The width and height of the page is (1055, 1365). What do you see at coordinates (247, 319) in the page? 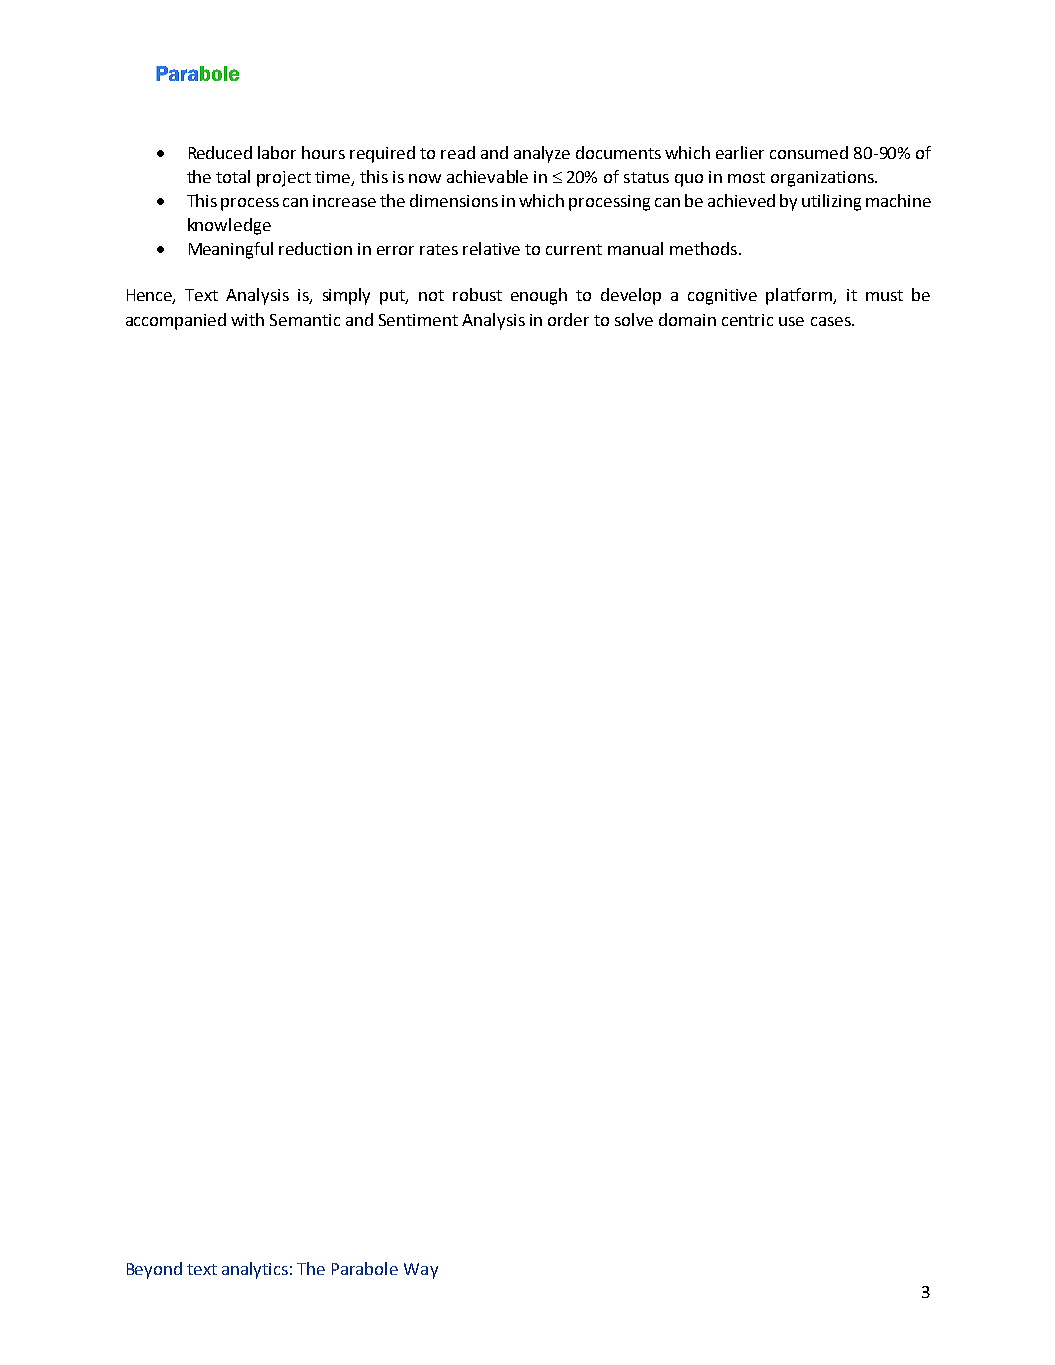
I see `with` at bounding box center [247, 319].
